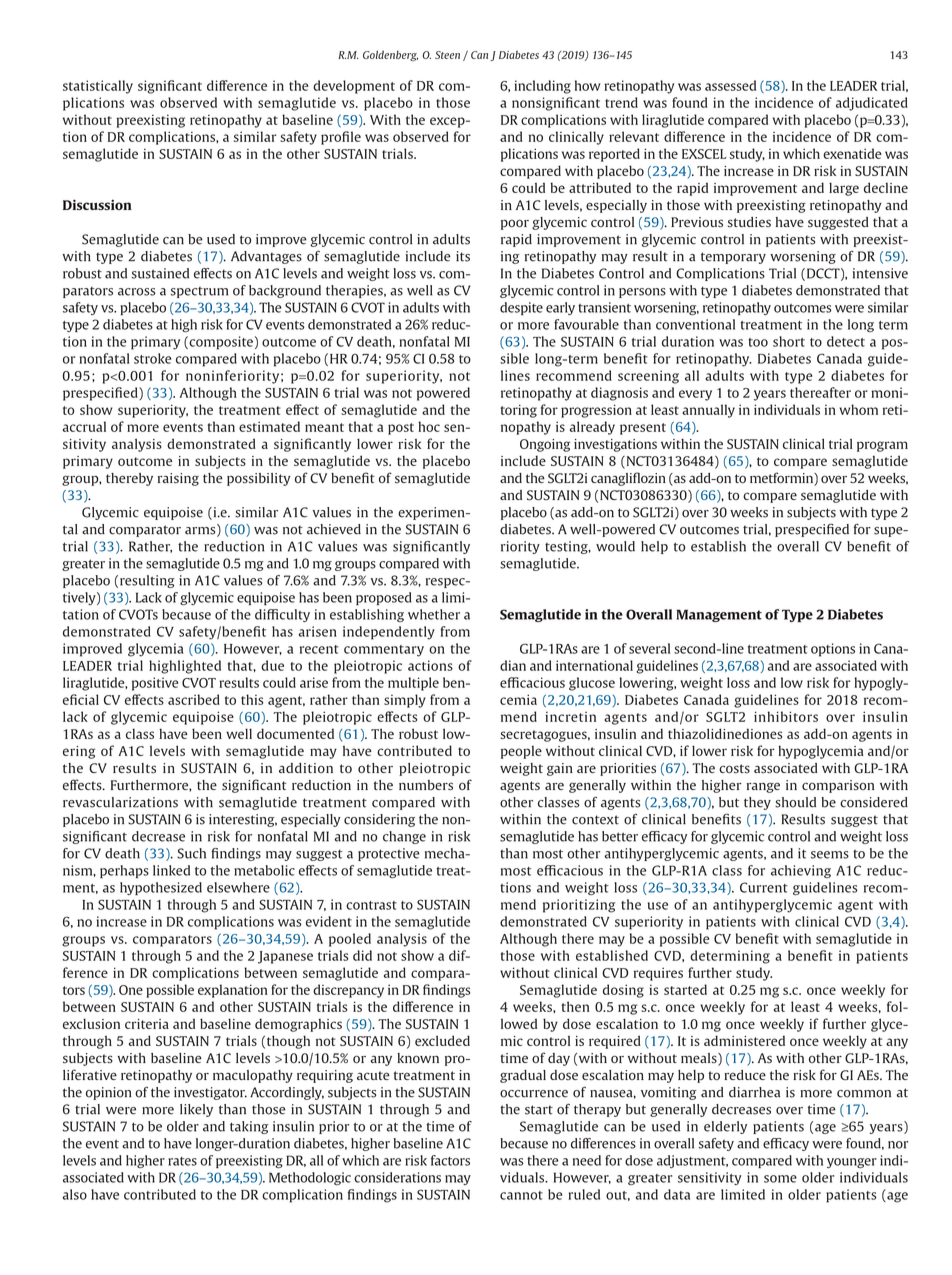 This screenshot has height=1275, width=952. Describe the element at coordinates (521, 1195) in the screenshot. I see `cannot` at that location.
